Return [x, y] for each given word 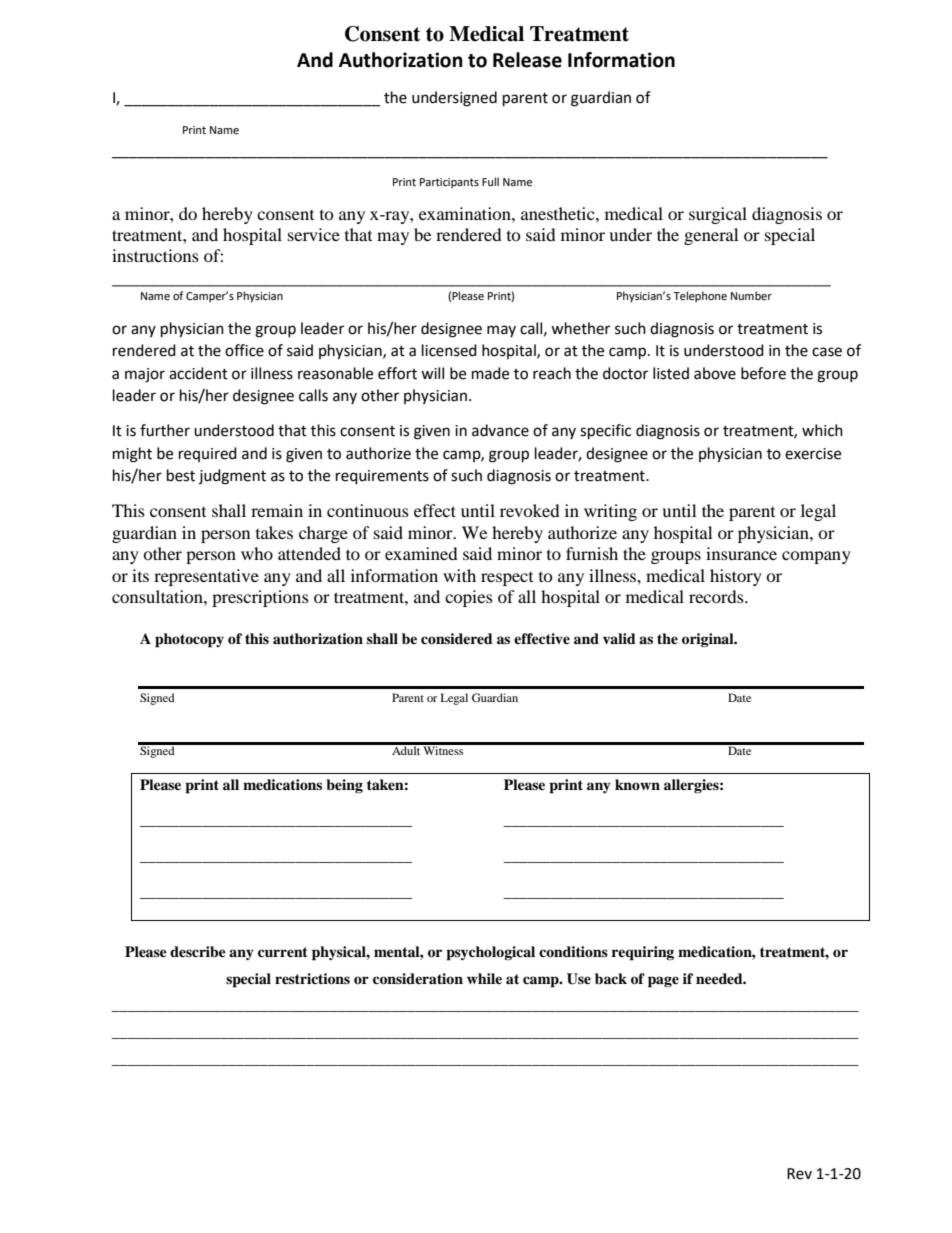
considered [457, 638]
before [763, 373]
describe [198, 952]
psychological [490, 953]
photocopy [189, 640]
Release [527, 60]
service [314, 234]
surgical [718, 215]
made [490, 373]
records [717, 596]
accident [198, 373]
